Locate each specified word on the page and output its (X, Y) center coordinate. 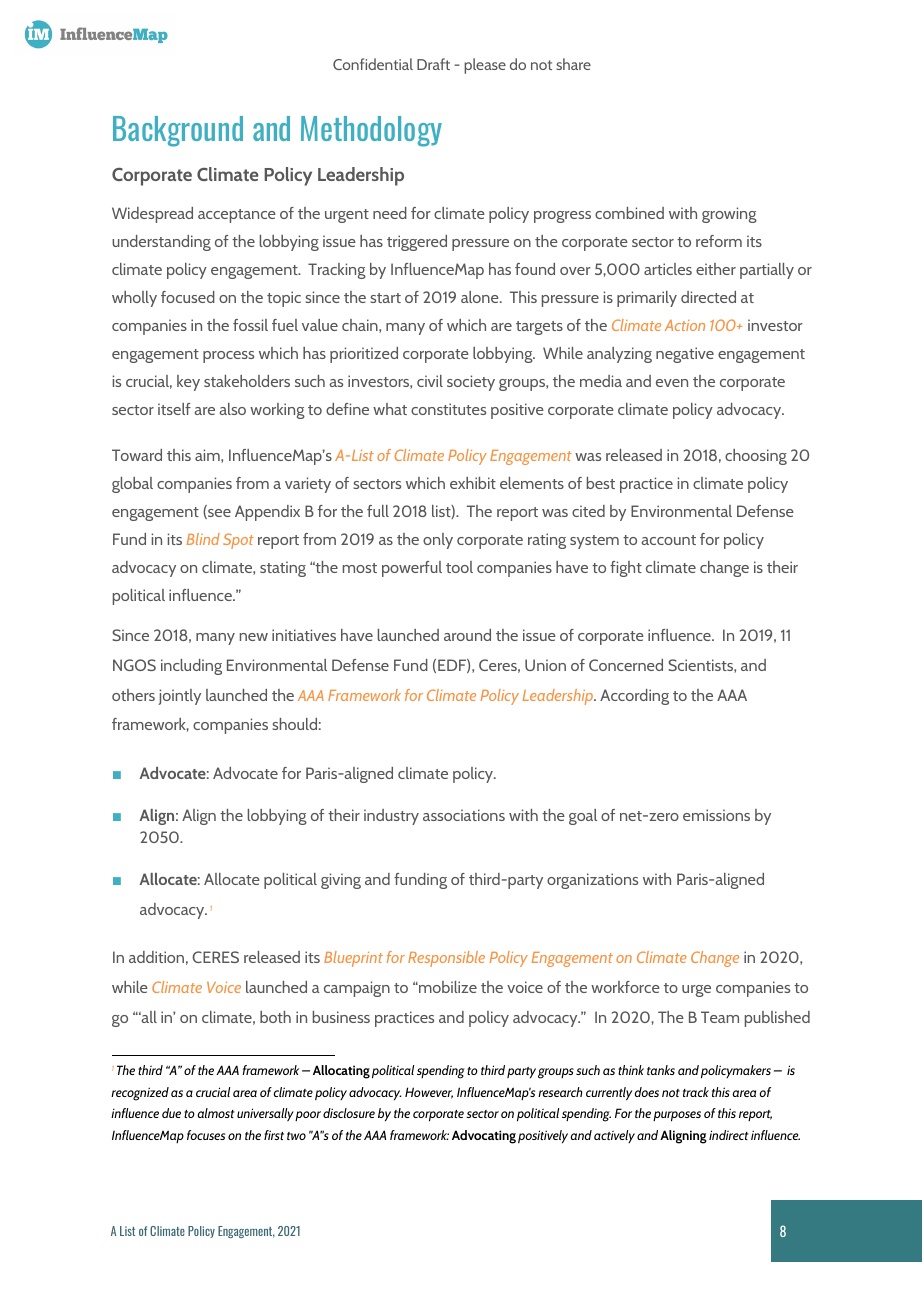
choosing (756, 457)
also (232, 409)
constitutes (448, 409)
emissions (716, 815)
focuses (206, 1135)
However (429, 1093)
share (573, 64)
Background (178, 131)
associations (464, 815)
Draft (433, 64)
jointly (179, 697)
